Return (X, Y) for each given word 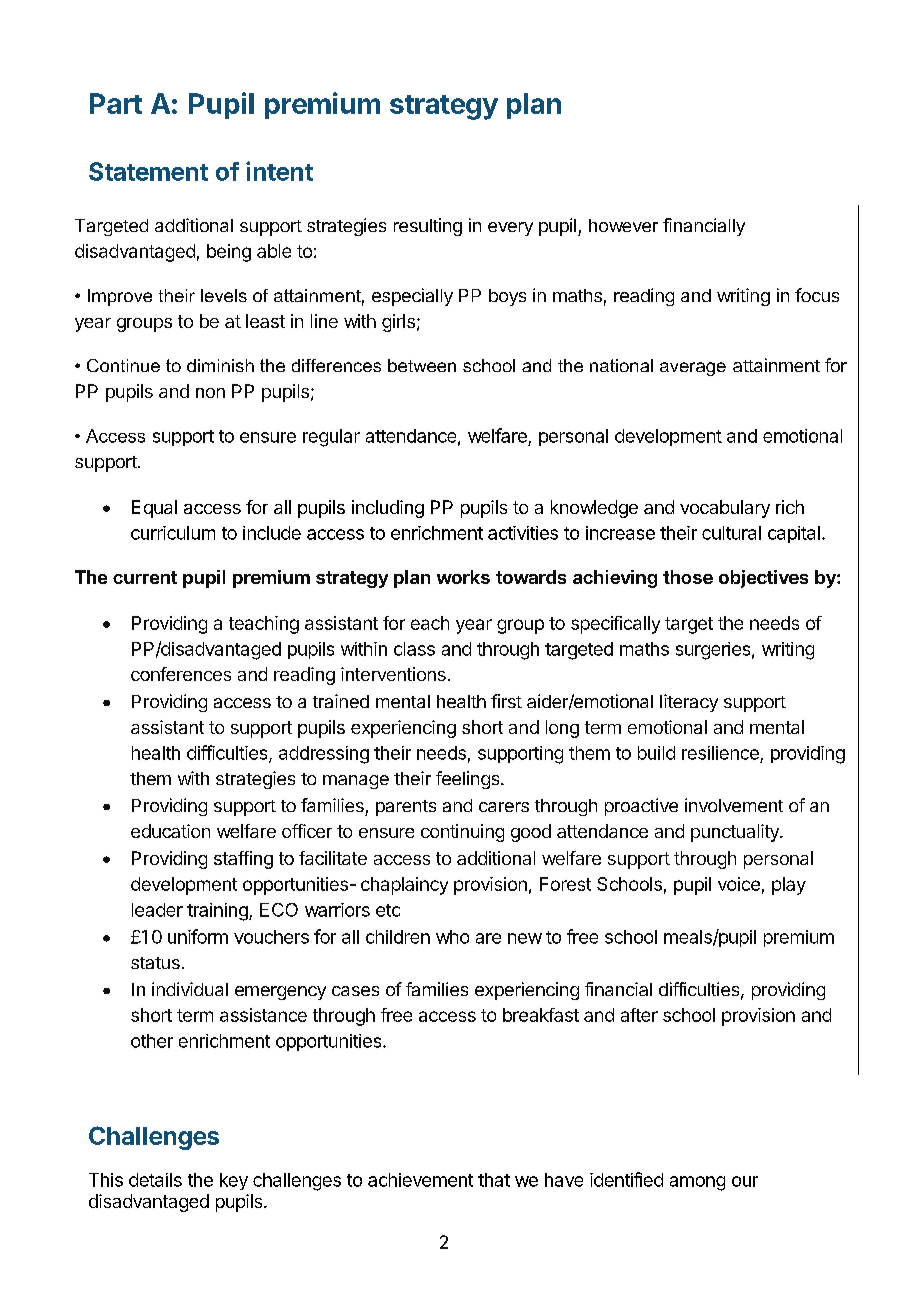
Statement (148, 171)
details (155, 1180)
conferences (181, 674)
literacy (689, 703)
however (623, 225)
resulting (428, 227)
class (414, 649)
